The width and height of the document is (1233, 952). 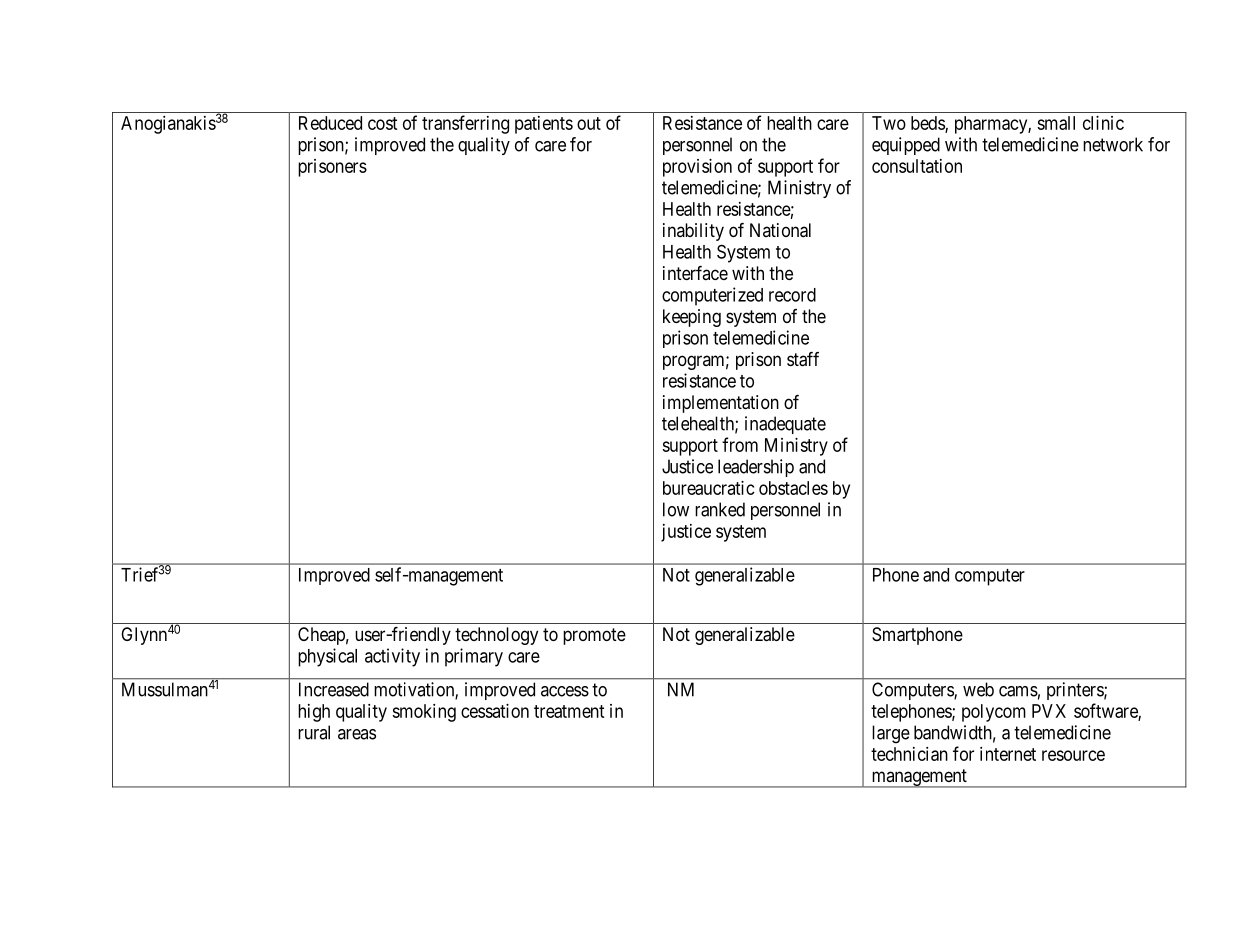 What do you see at coordinates (594, 636) in the document?
I see `promote` at bounding box center [594, 636].
